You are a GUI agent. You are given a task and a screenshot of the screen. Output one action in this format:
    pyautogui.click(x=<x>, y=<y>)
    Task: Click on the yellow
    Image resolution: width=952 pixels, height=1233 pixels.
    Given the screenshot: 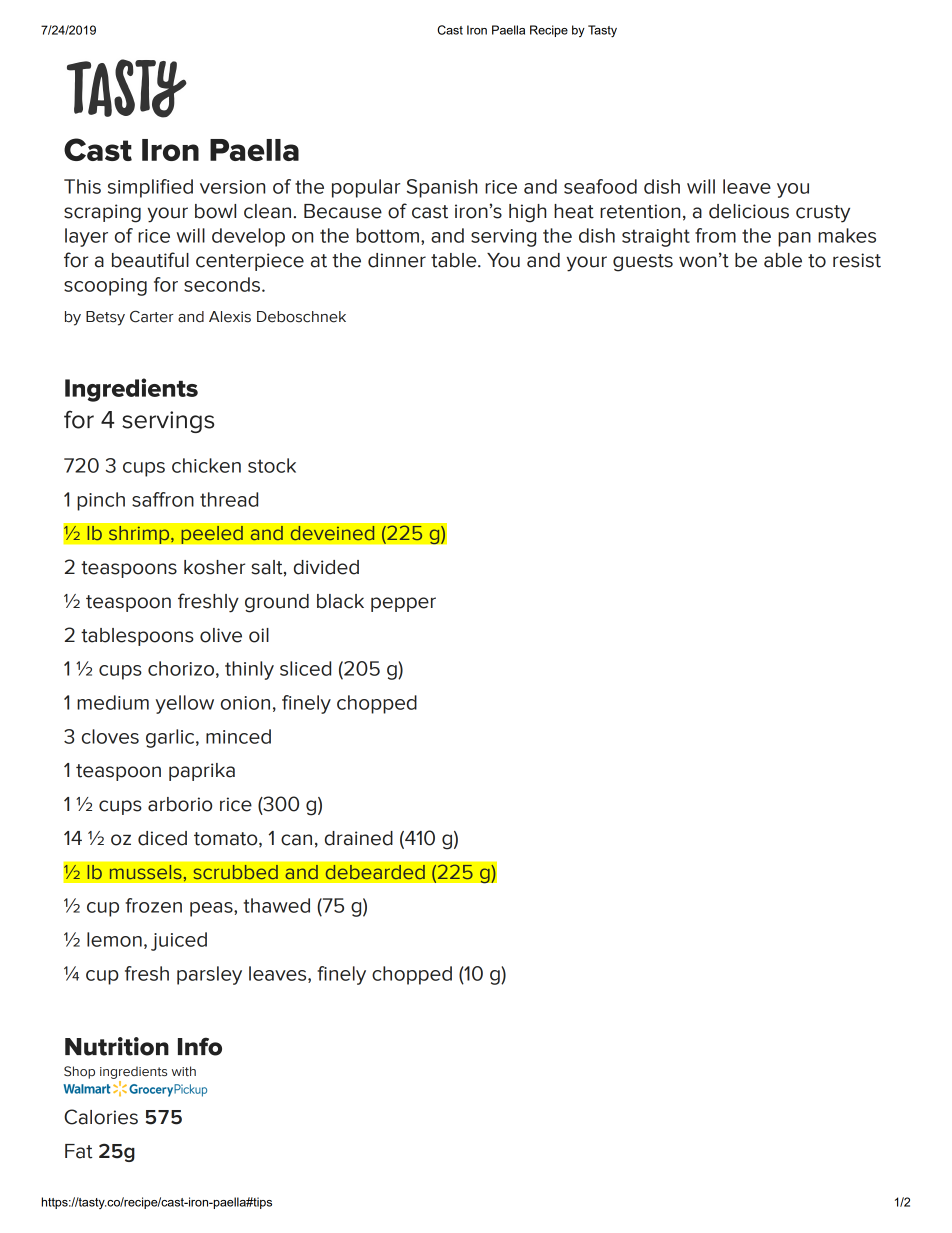 What is the action you would take?
    pyautogui.click(x=184, y=704)
